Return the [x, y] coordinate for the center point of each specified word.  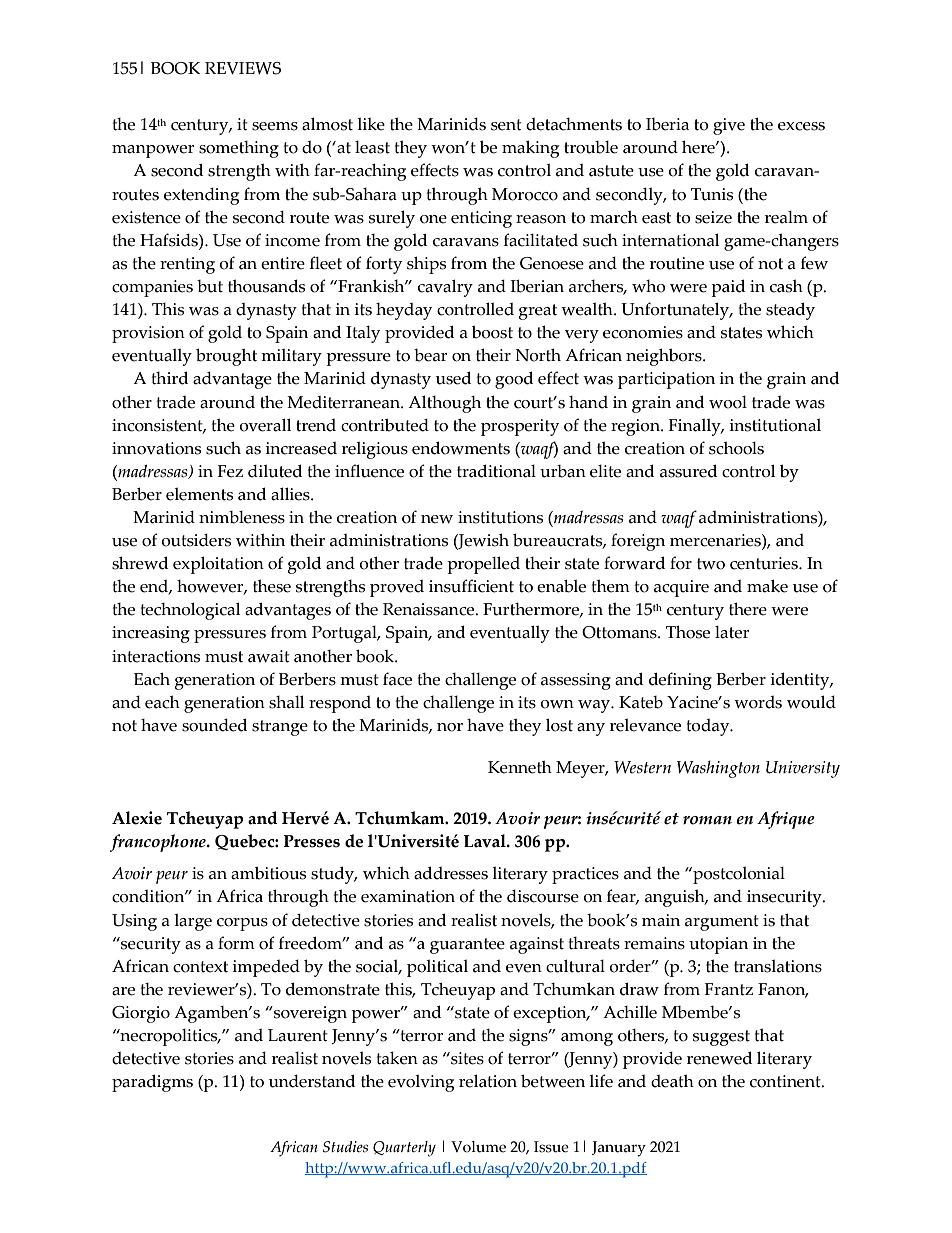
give [729, 126]
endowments [461, 448]
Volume [478, 1147]
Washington [718, 769]
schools [736, 448]
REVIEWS [243, 68]
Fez [230, 471]
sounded [214, 725]
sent [506, 125]
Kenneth [520, 767]
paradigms [152, 1083]
